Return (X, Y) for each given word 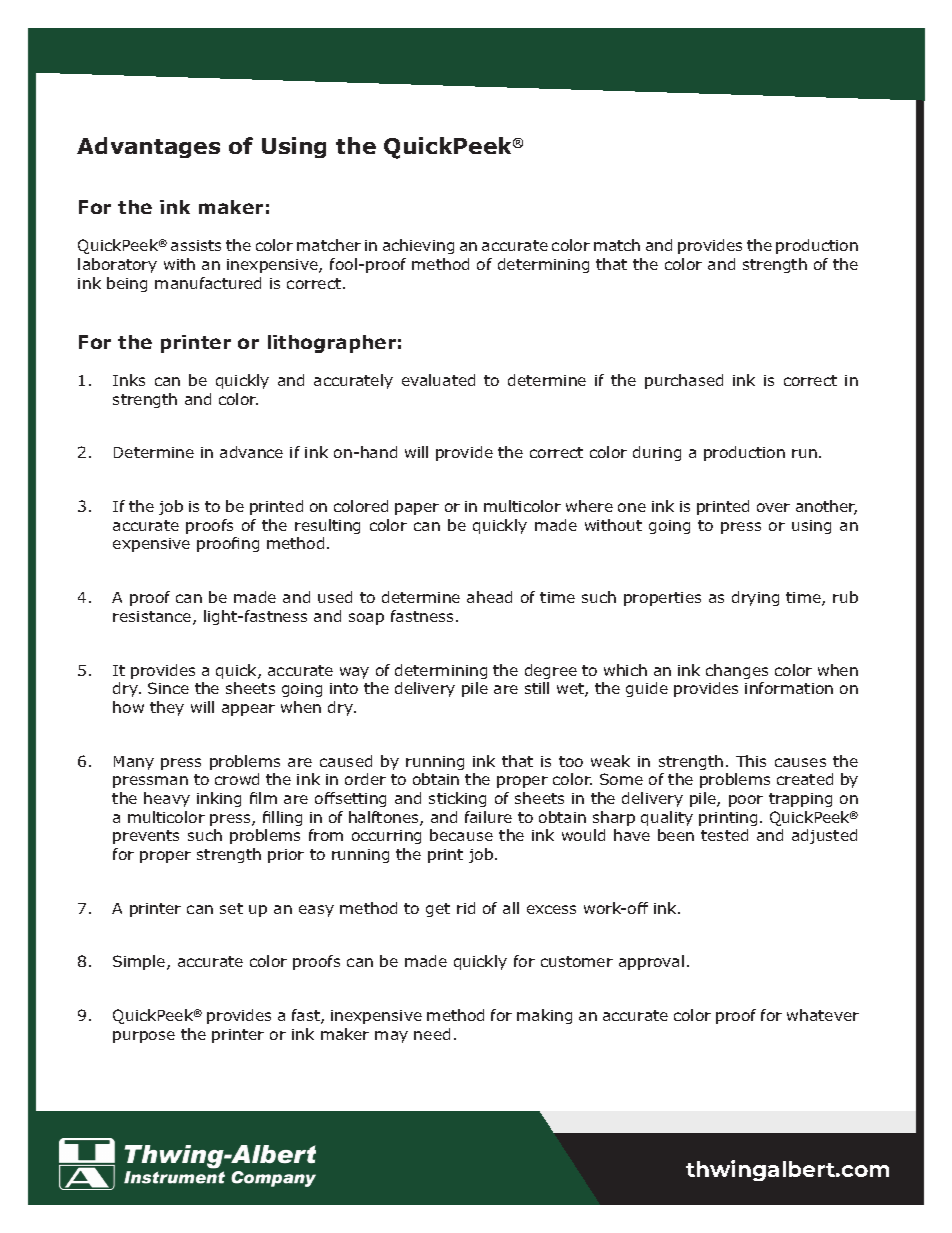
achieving (418, 246)
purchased (684, 381)
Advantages (148, 147)
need (432, 1034)
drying (755, 598)
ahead (489, 597)
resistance (153, 618)
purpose (144, 1037)
